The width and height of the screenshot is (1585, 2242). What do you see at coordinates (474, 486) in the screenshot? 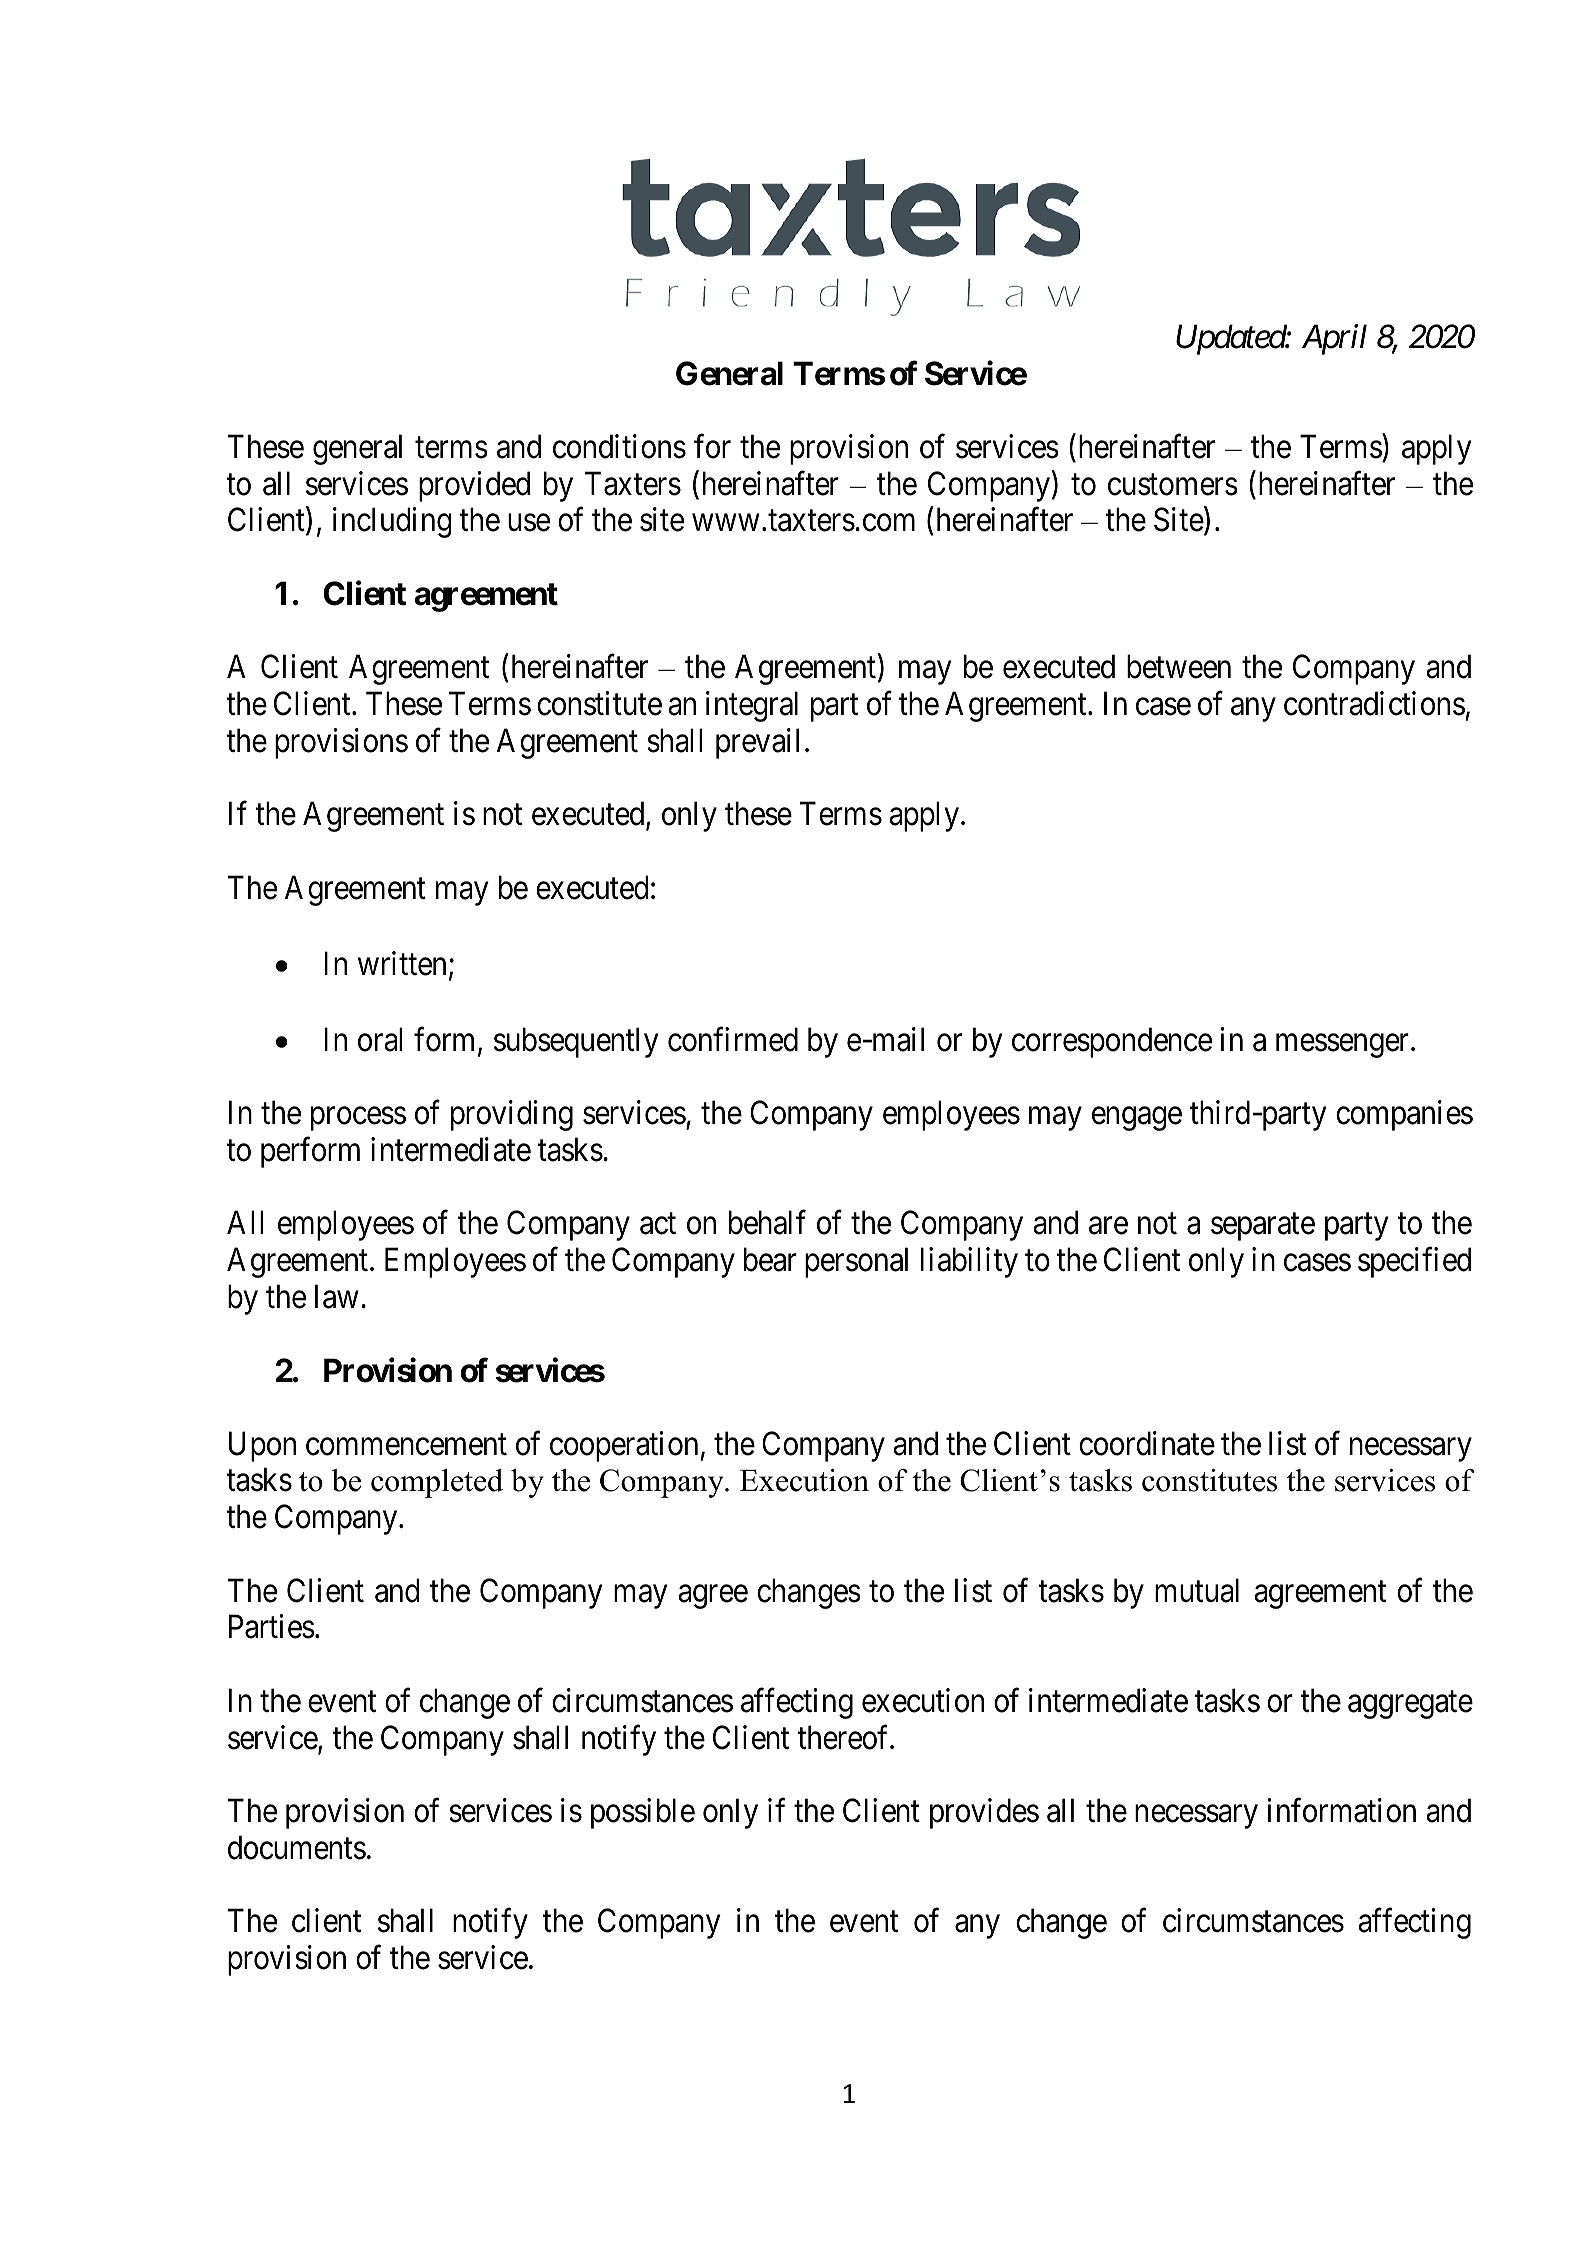
I see `provided` at bounding box center [474, 486].
